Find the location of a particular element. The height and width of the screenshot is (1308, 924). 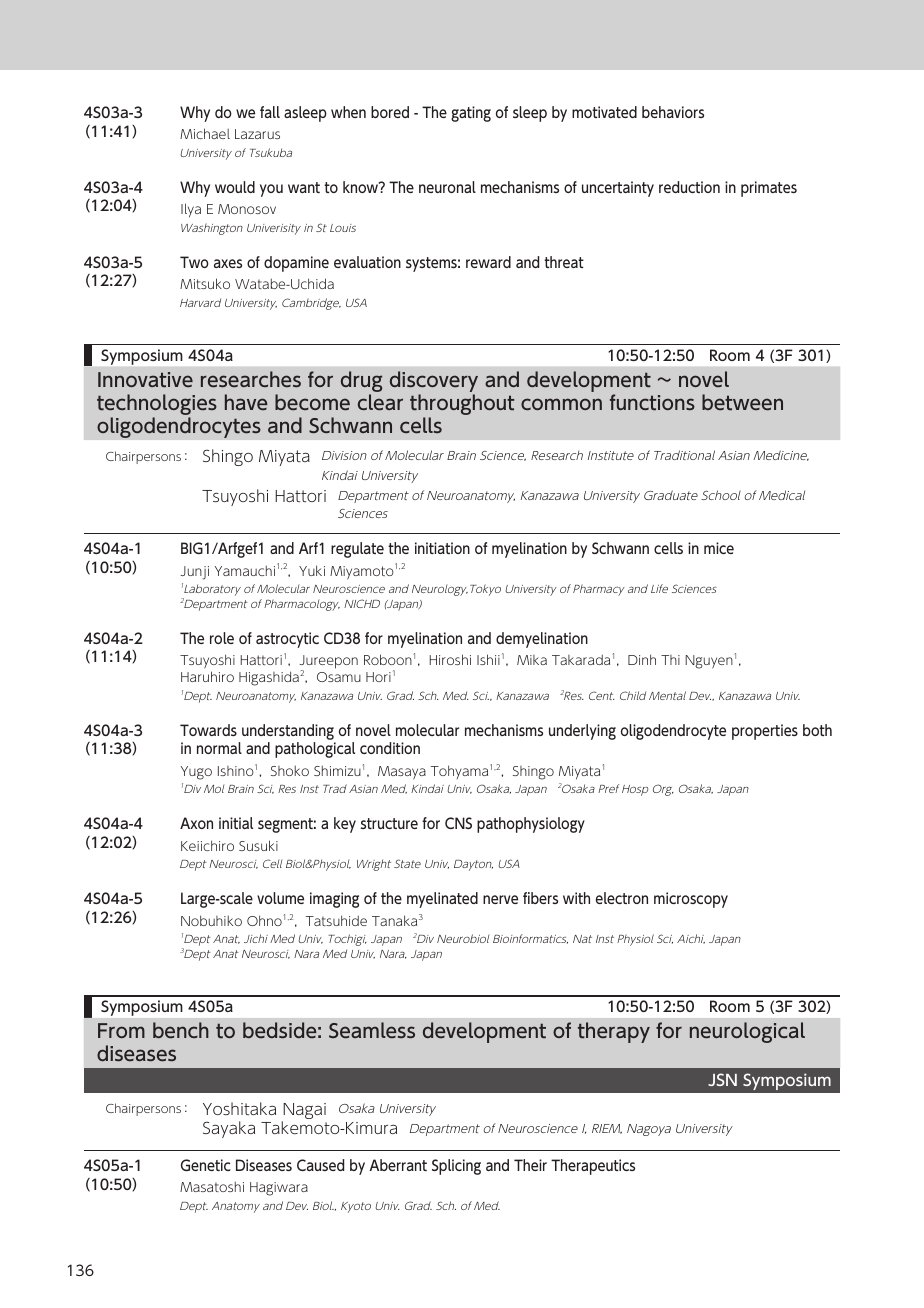

gating is located at coordinates (471, 114).
